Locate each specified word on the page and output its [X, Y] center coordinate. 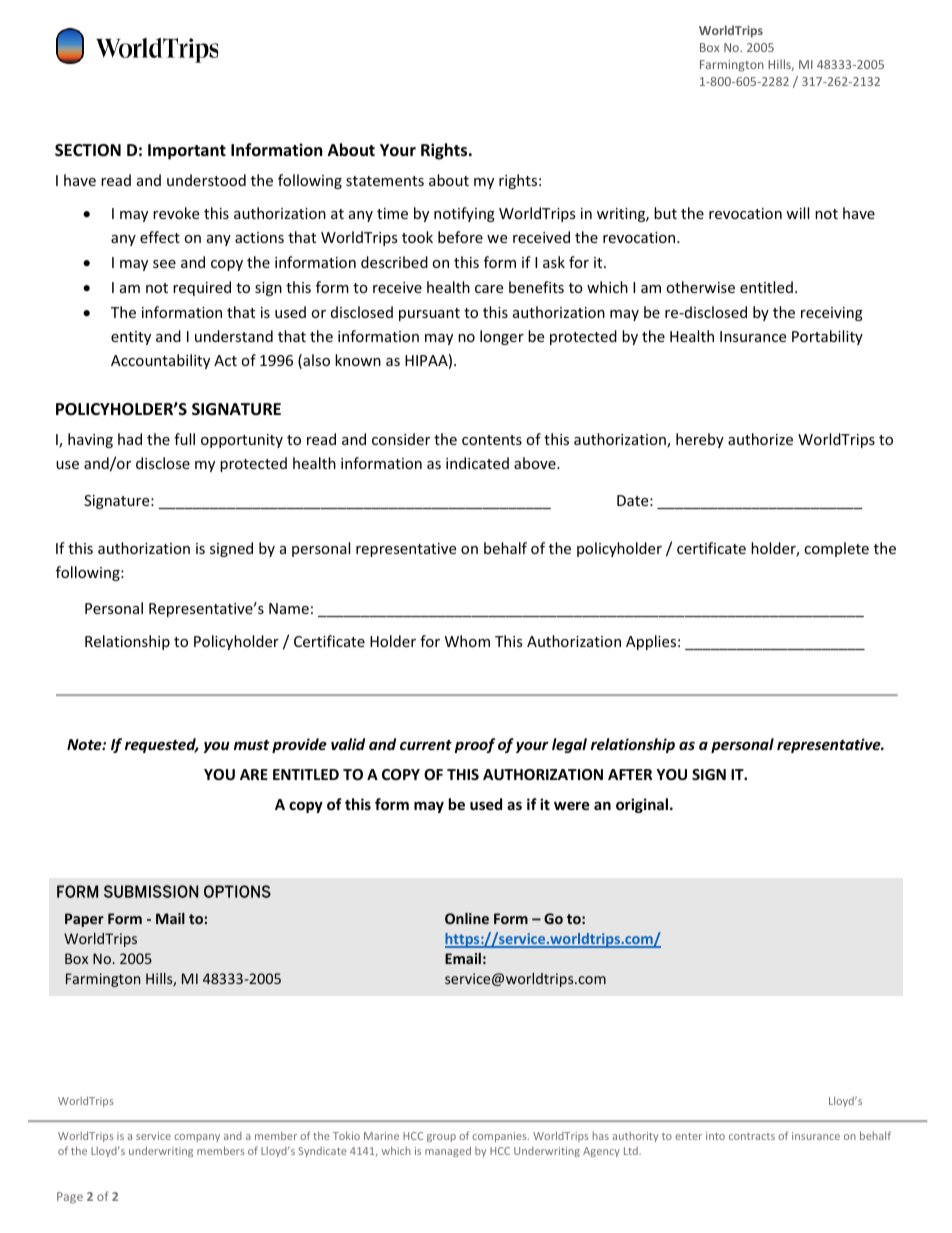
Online [467, 918]
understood [206, 180]
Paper [84, 920]
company [197, 1138]
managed [448, 1151]
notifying [464, 214]
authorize [760, 439]
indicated [477, 463]
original [642, 805]
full [184, 439]
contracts [752, 1136]
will [797, 213]
